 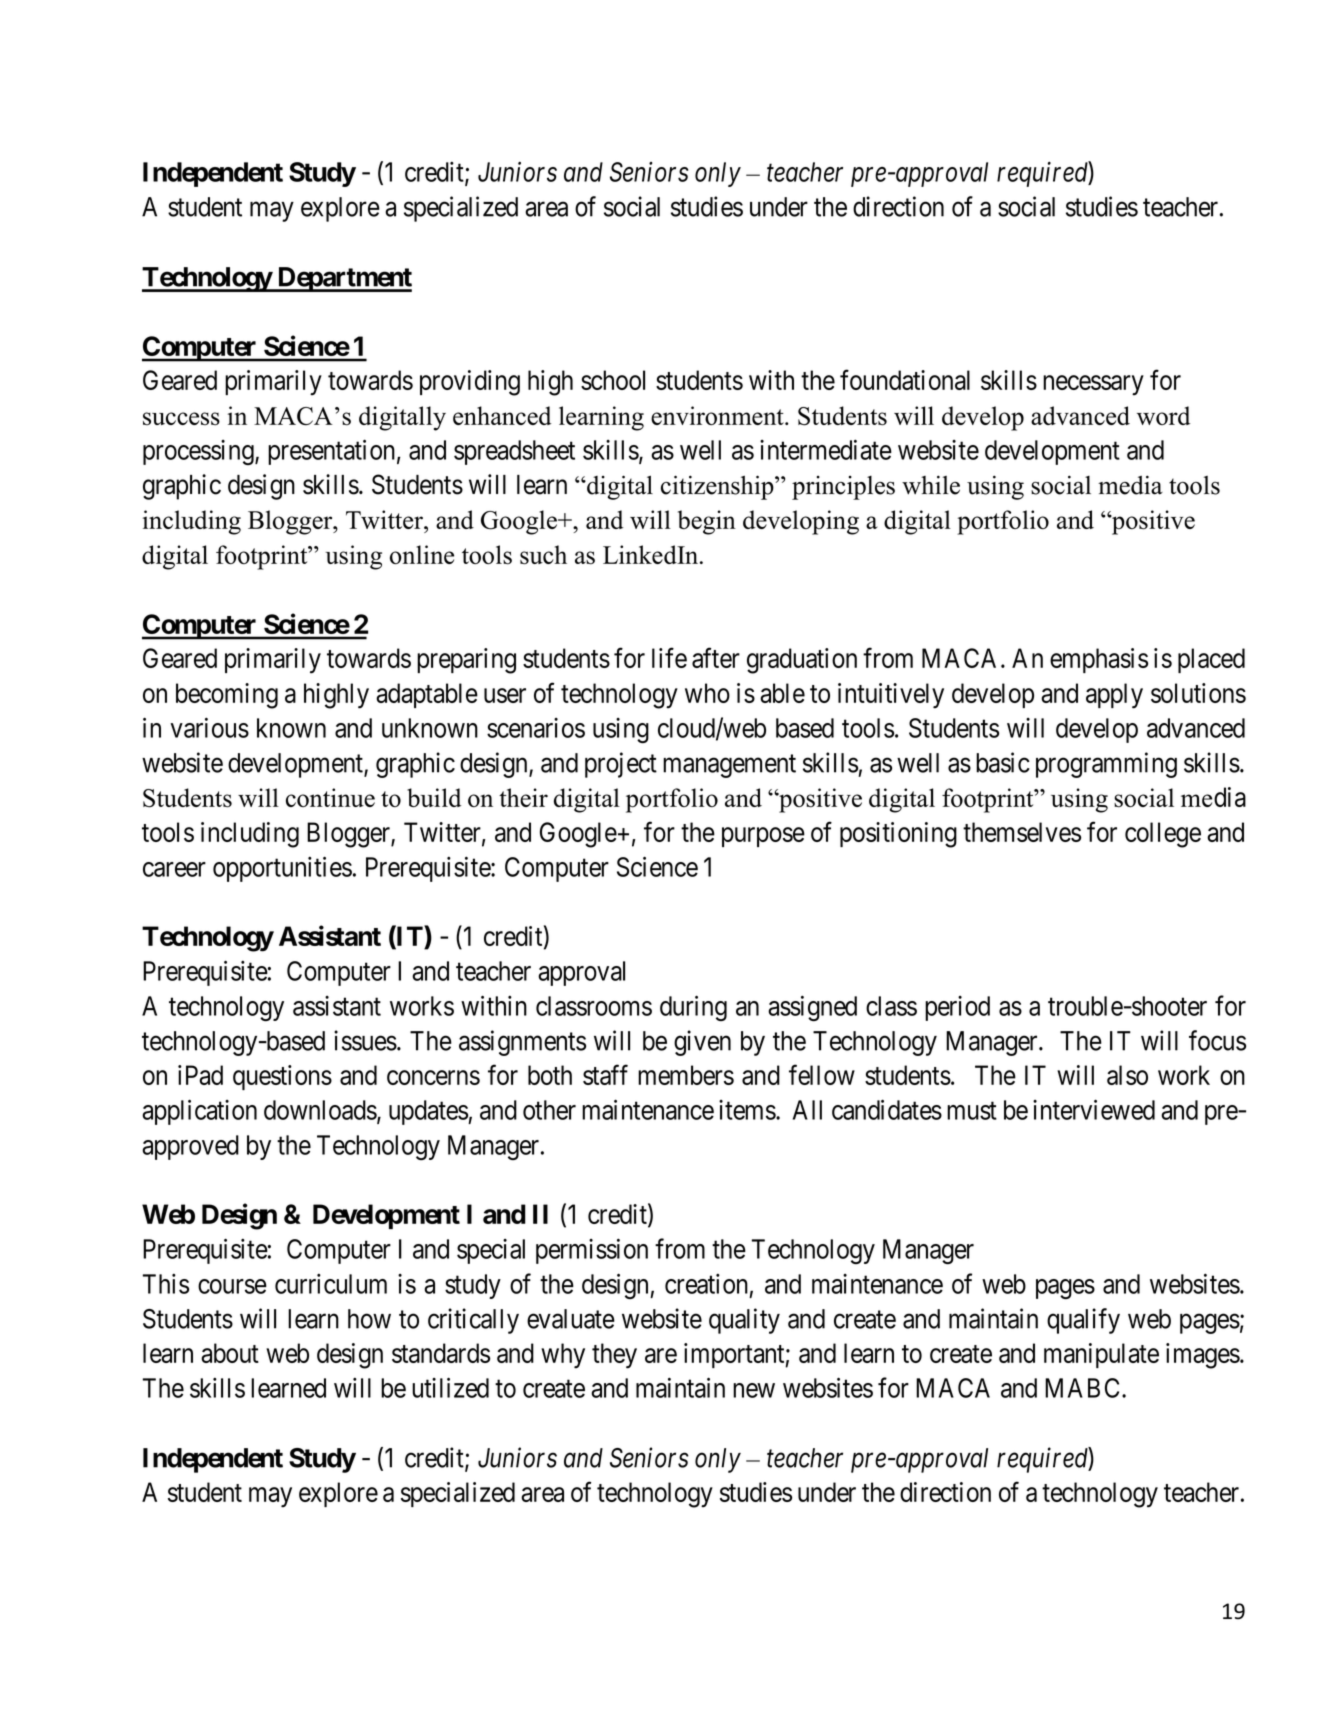 What do you see at coordinates (1093, 385) in the page?
I see `necessary` at bounding box center [1093, 385].
